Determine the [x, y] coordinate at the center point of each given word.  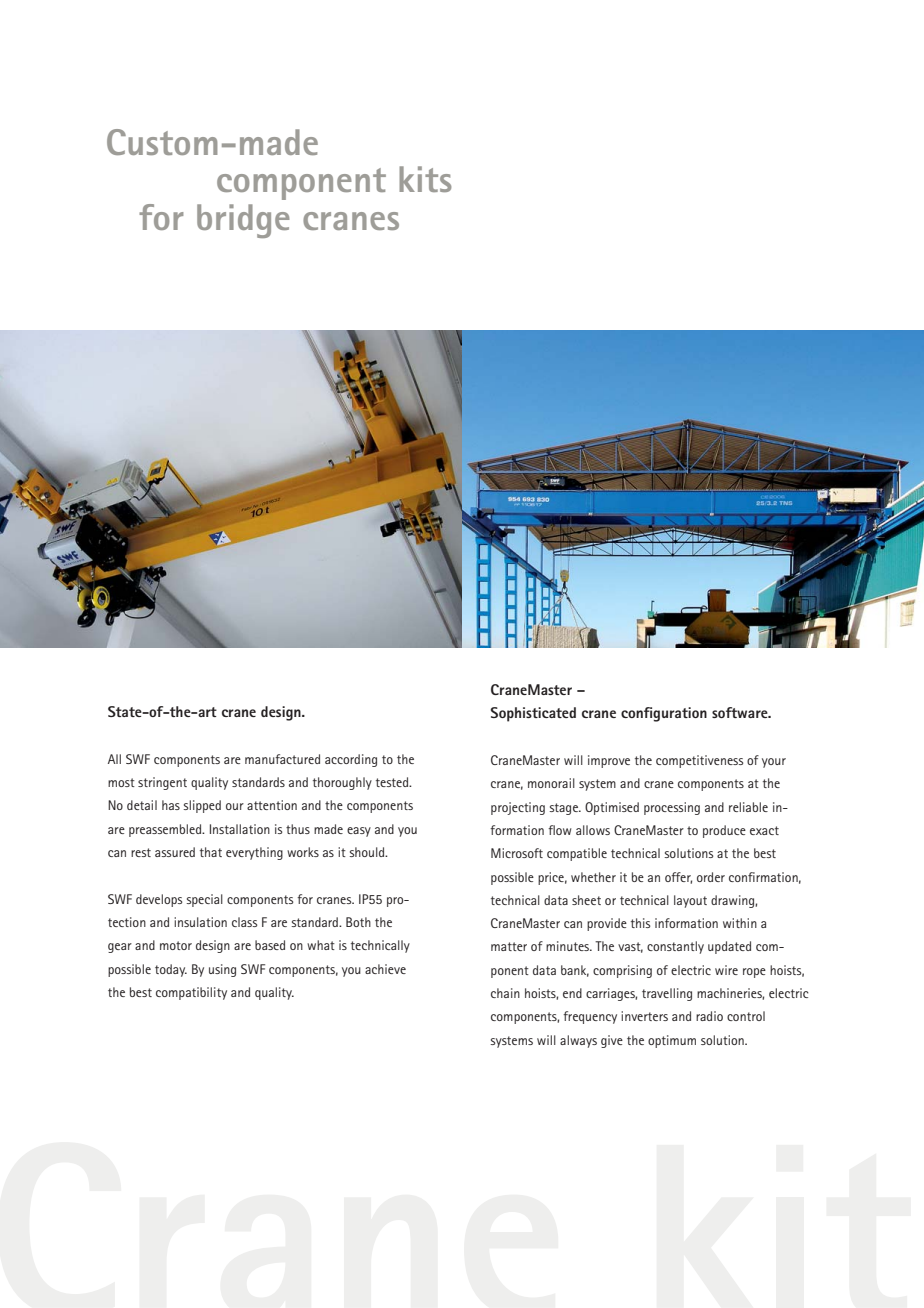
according [351, 760]
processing [672, 808]
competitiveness [699, 761]
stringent [162, 783]
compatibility [191, 993]
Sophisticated [533, 714]
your [774, 763]
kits [425, 179]
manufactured [282, 759]
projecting [518, 808]
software [741, 712]
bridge [243, 221]
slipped [202, 806]
